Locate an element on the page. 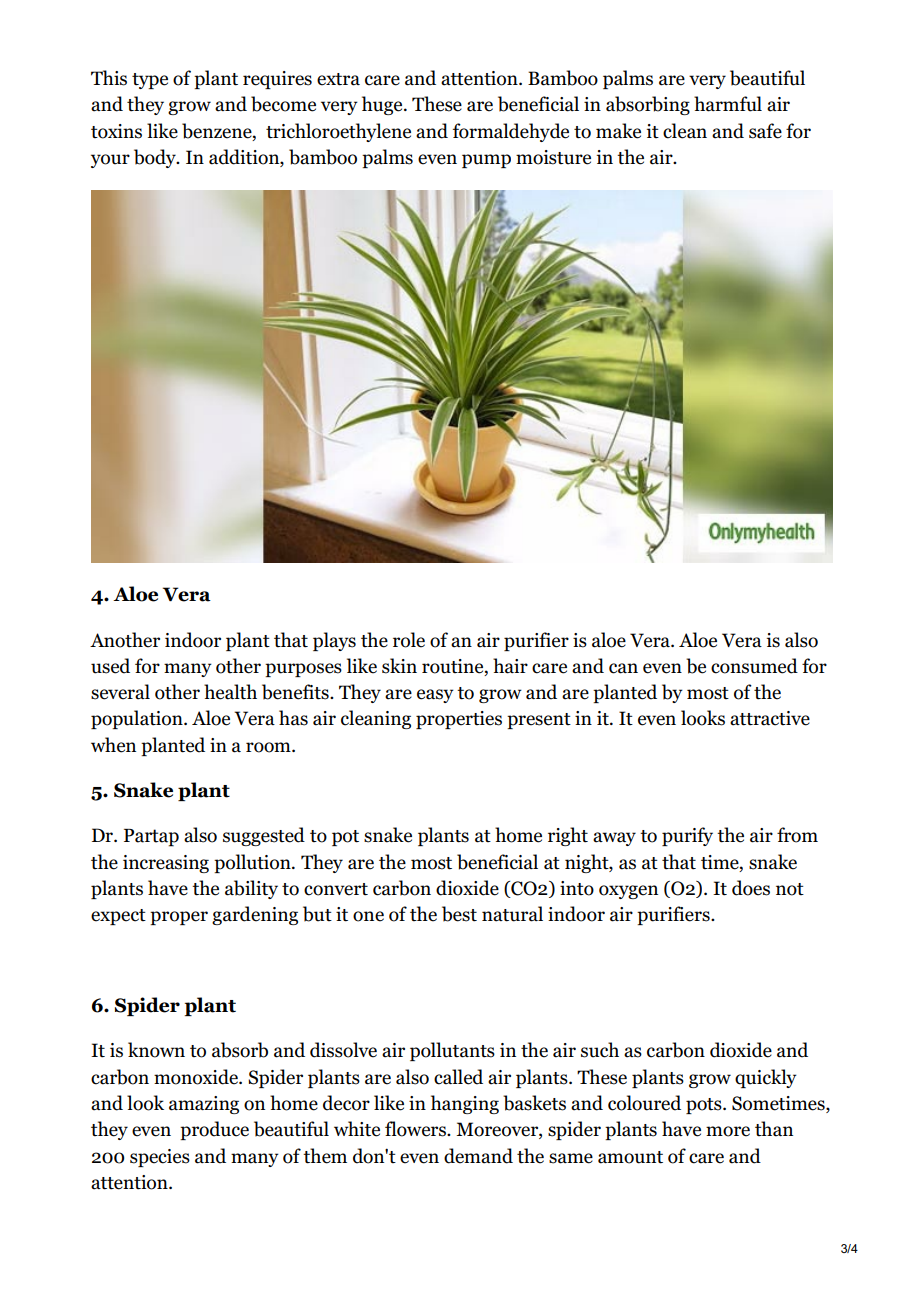  harmful is located at coordinates (728, 104).
